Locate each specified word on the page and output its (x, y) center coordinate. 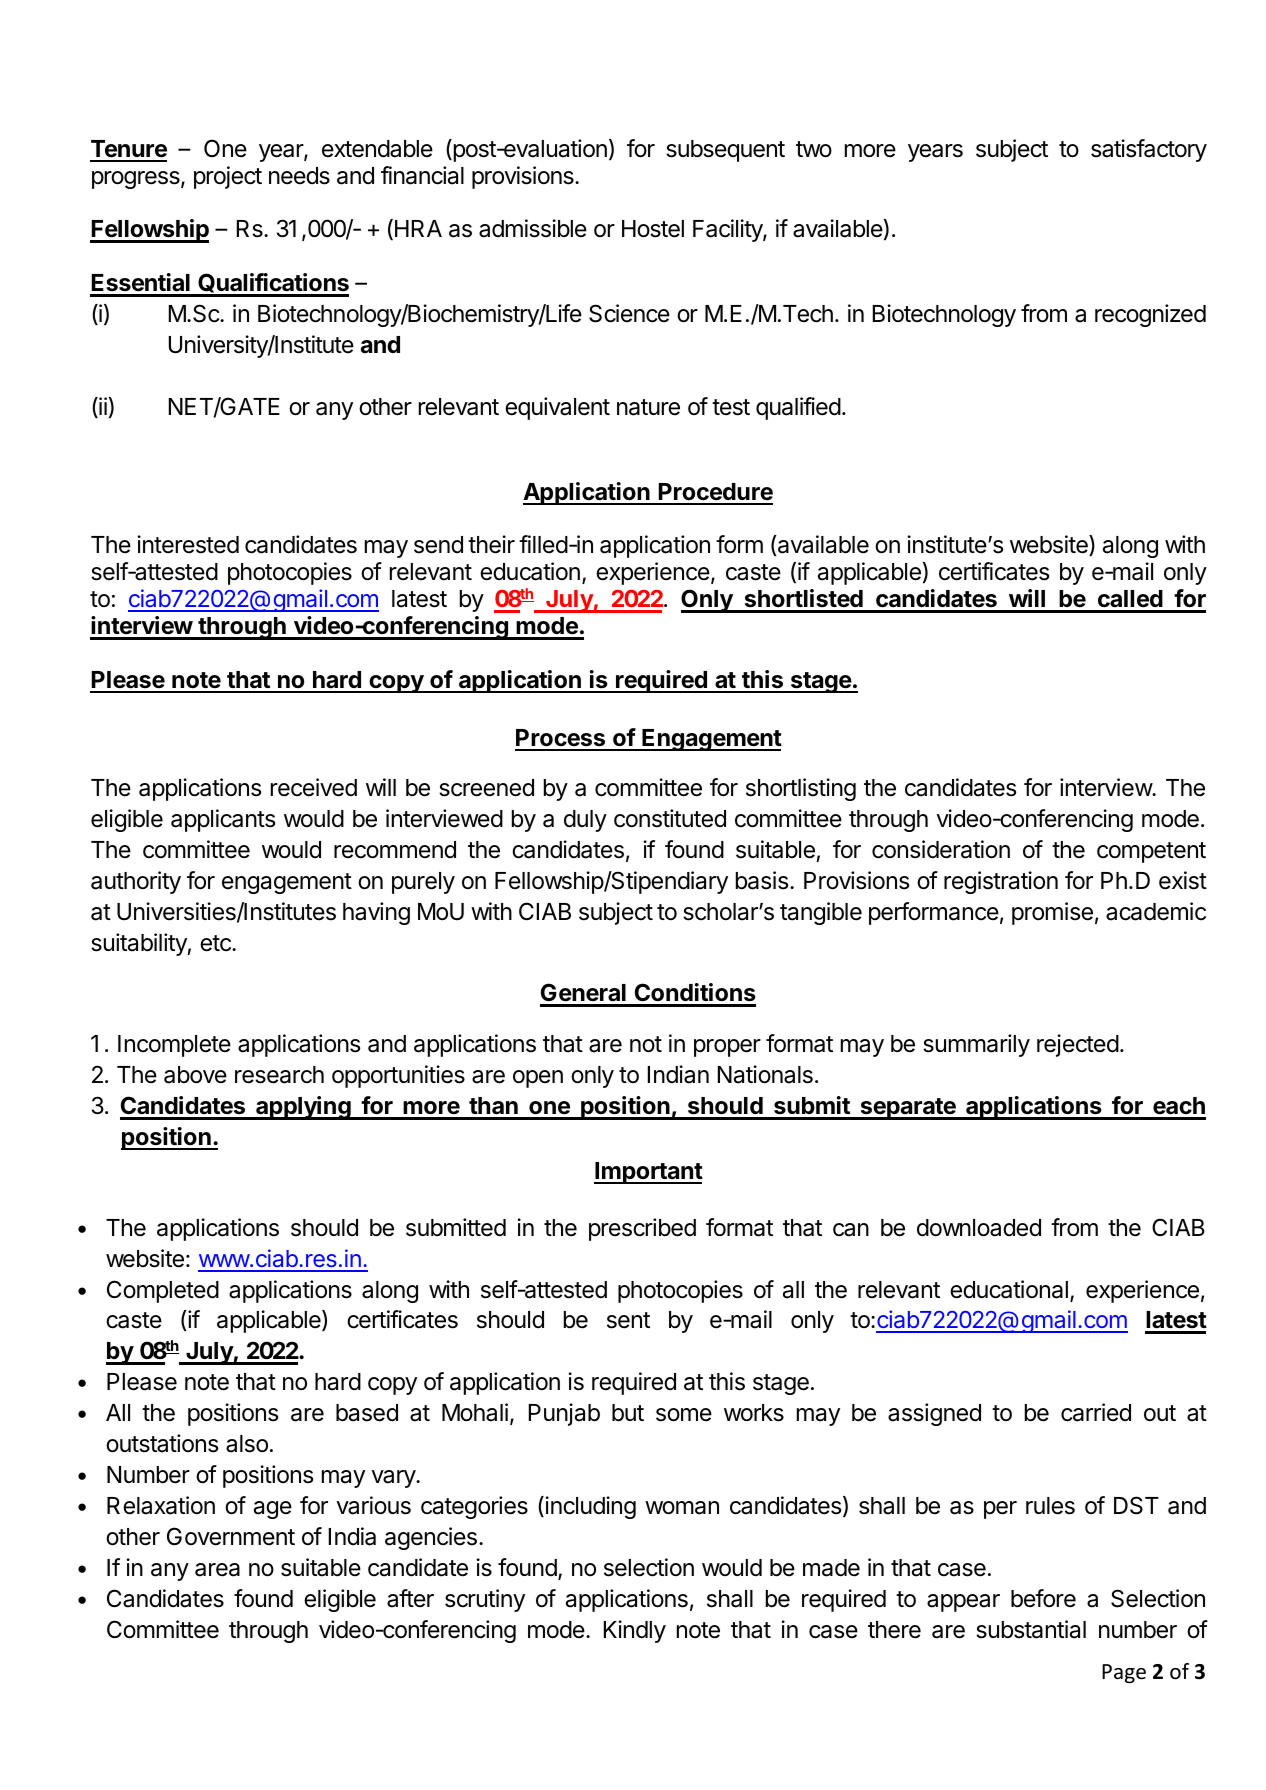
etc (216, 943)
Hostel (653, 229)
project (228, 177)
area (217, 1570)
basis (762, 880)
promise (1052, 913)
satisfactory (1149, 150)
